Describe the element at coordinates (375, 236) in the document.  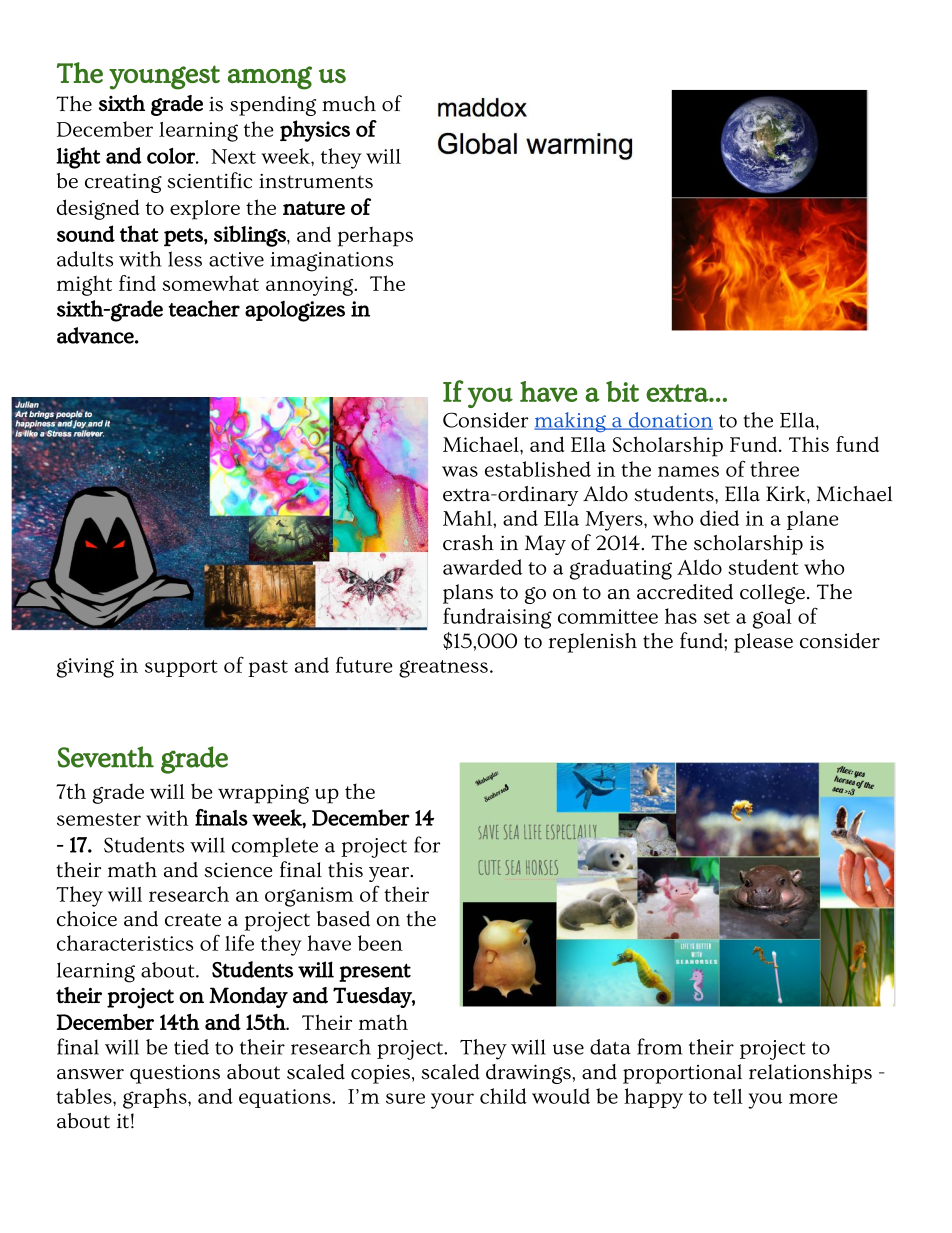
I see `perhaps` at that location.
